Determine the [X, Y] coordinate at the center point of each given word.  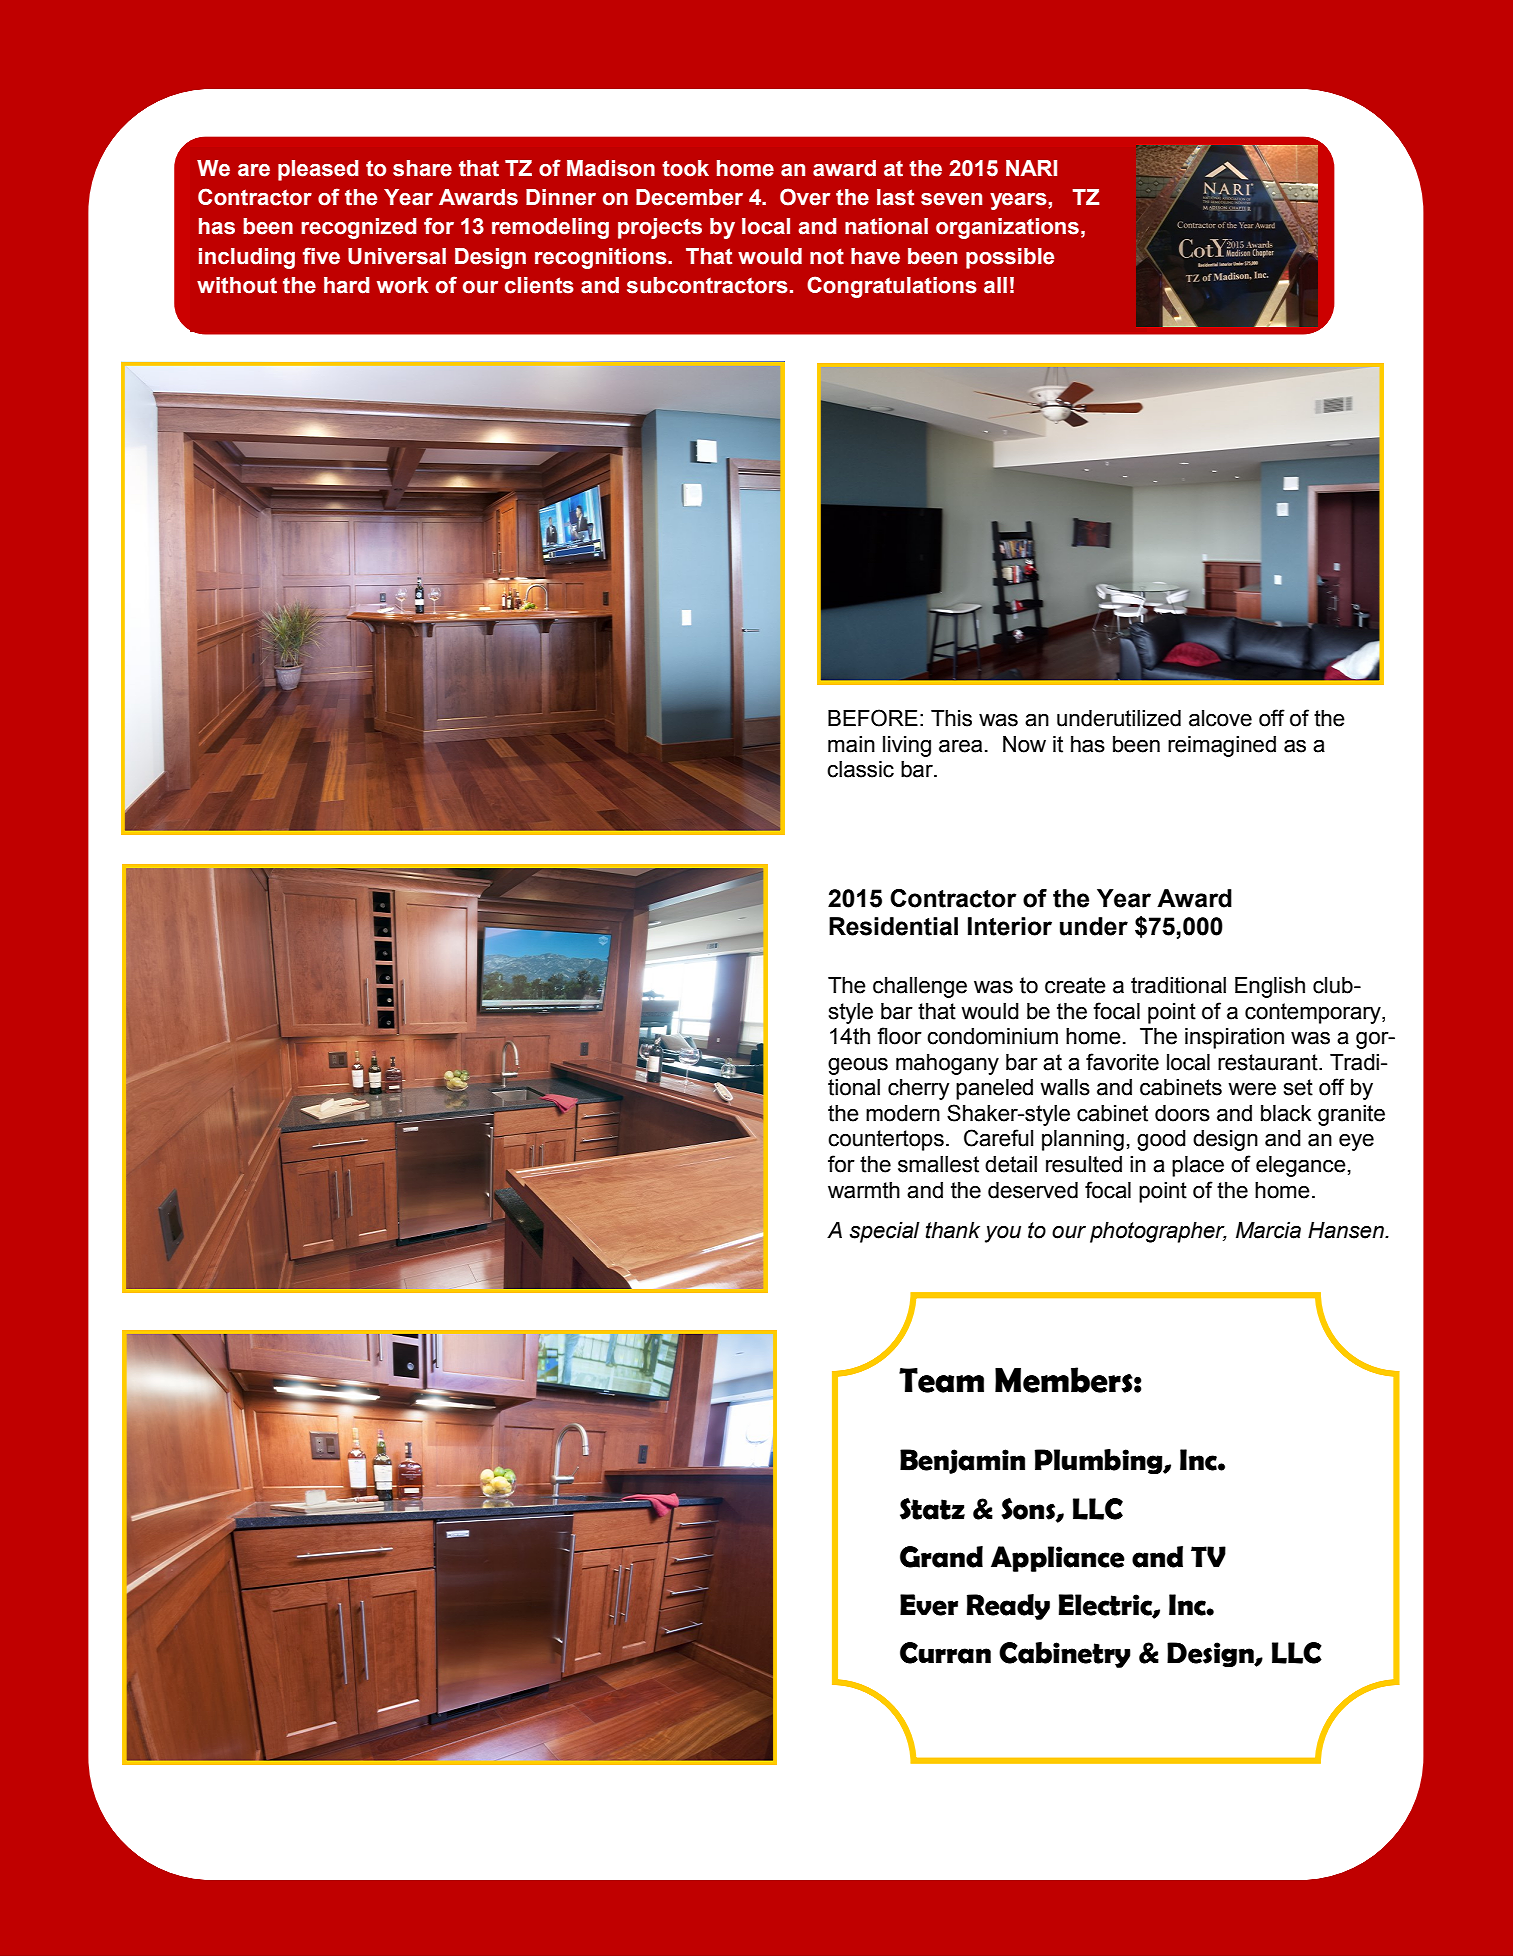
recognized [359, 228]
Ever [929, 1605]
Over [805, 197]
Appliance [1058, 1559]
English [1270, 987]
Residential [893, 926]
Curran [945, 1653]
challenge [920, 987]
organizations [1007, 228]
